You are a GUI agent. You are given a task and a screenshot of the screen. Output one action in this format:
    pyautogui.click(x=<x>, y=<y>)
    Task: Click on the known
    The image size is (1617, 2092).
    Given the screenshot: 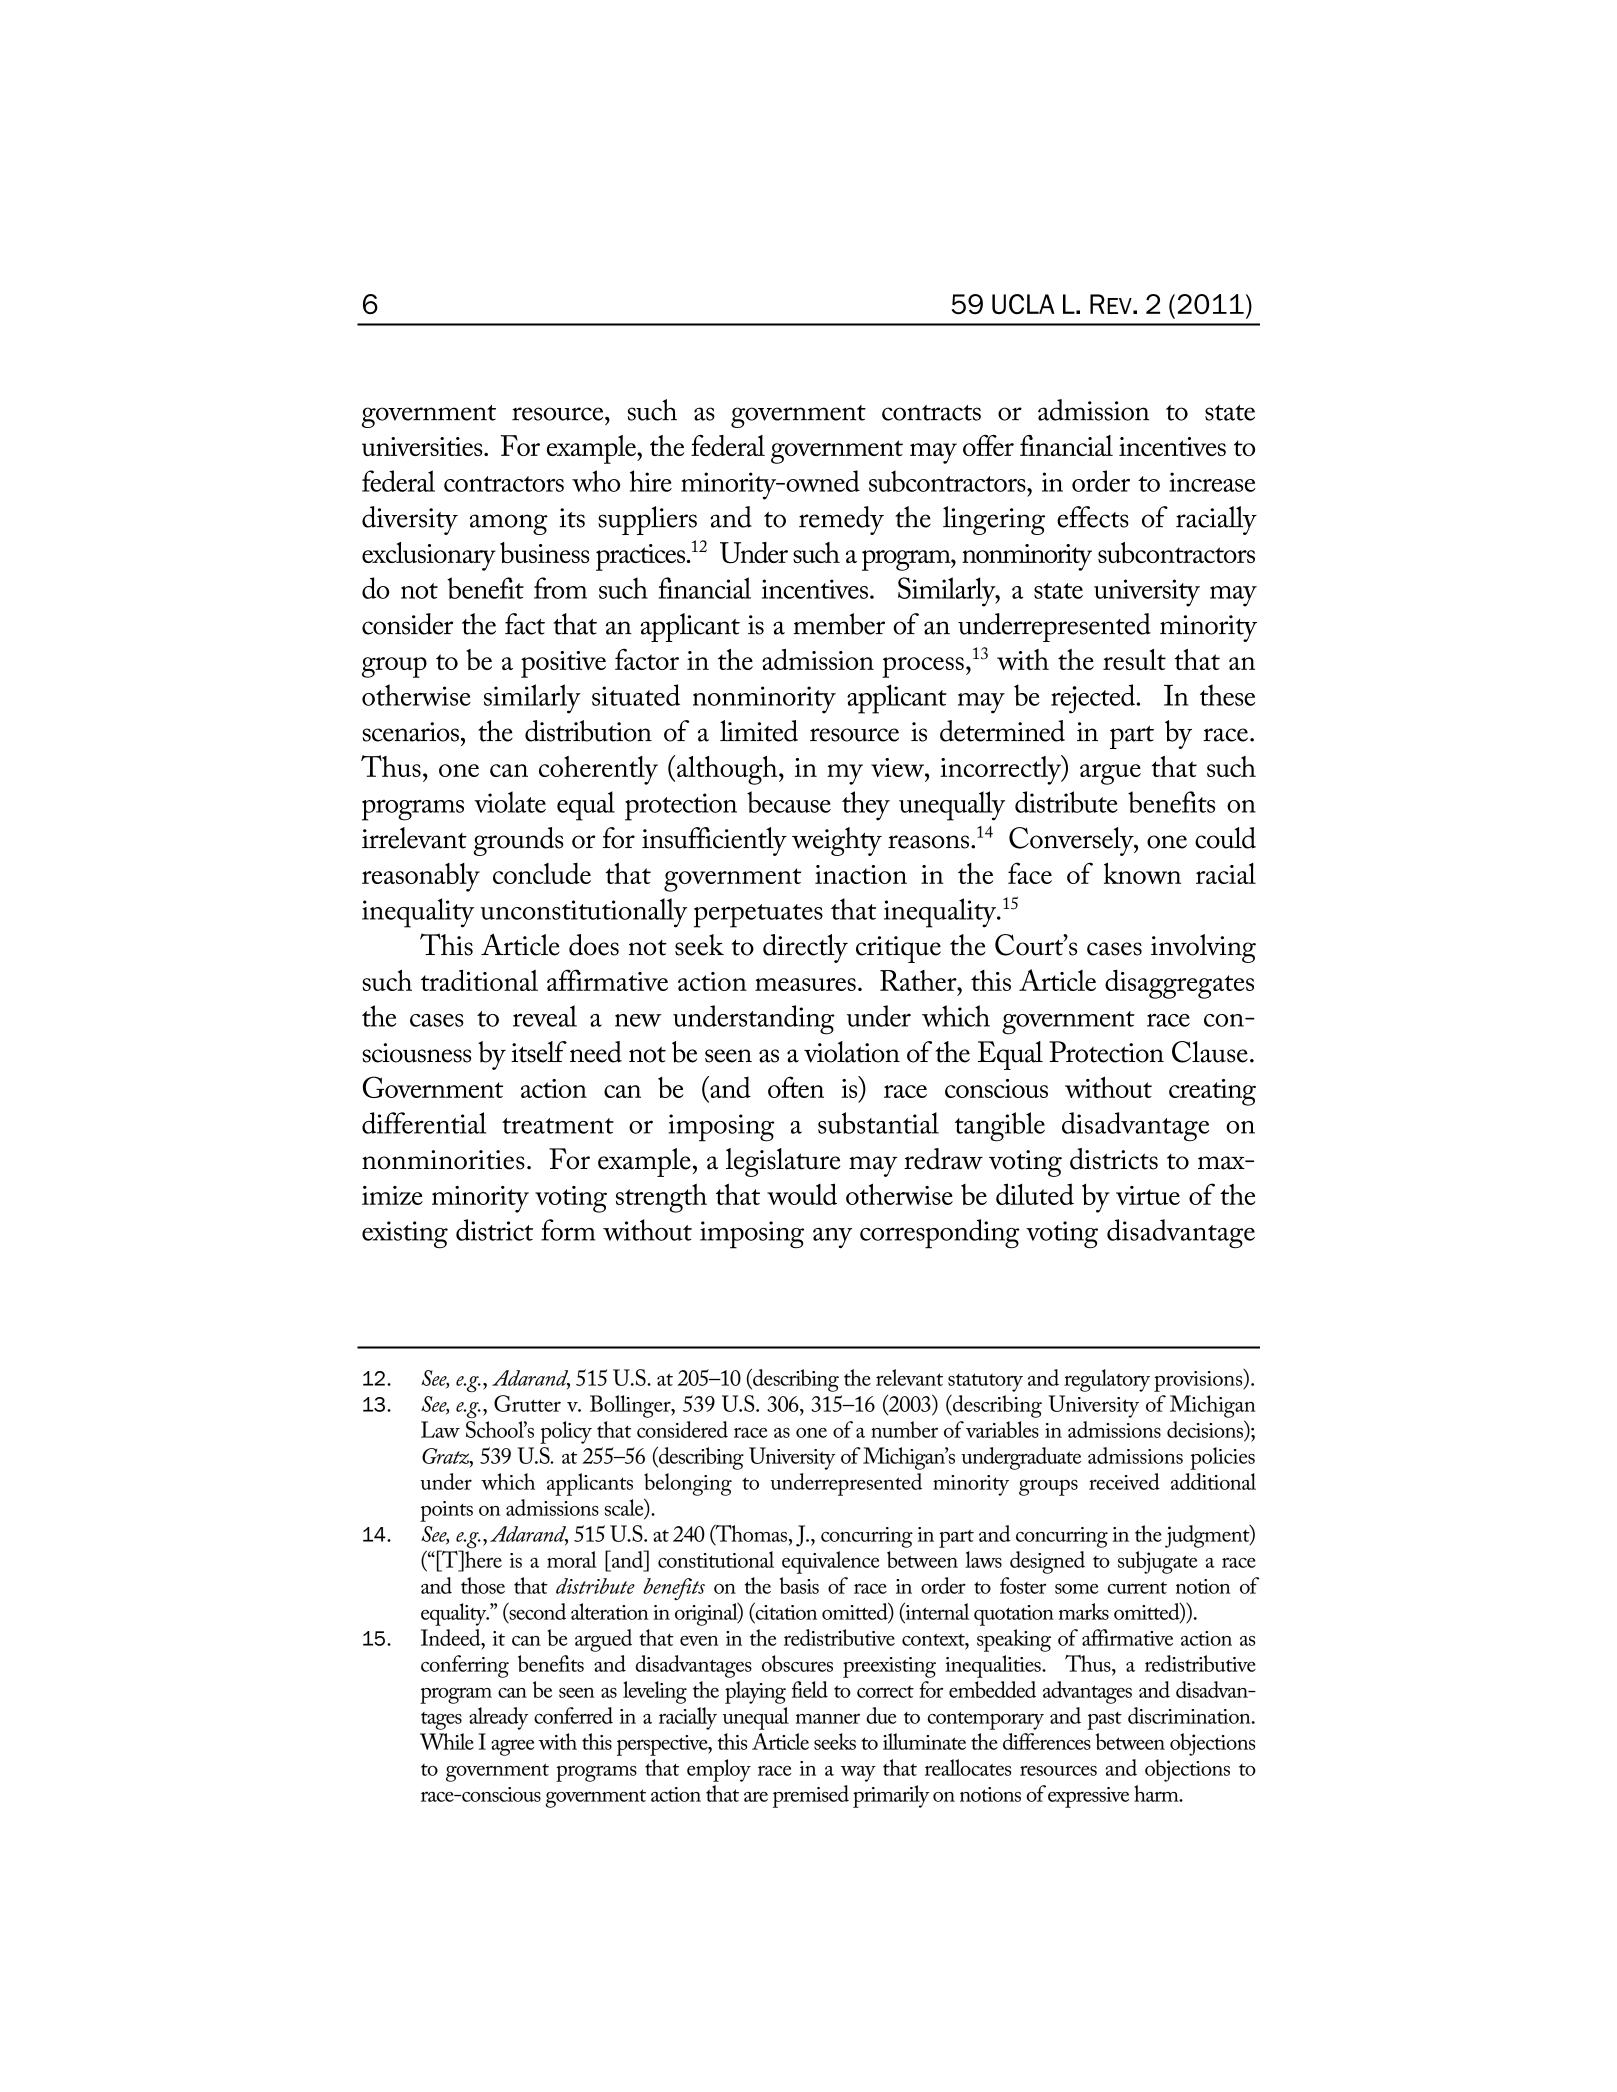 What is the action you would take?
    pyautogui.click(x=1142, y=873)
